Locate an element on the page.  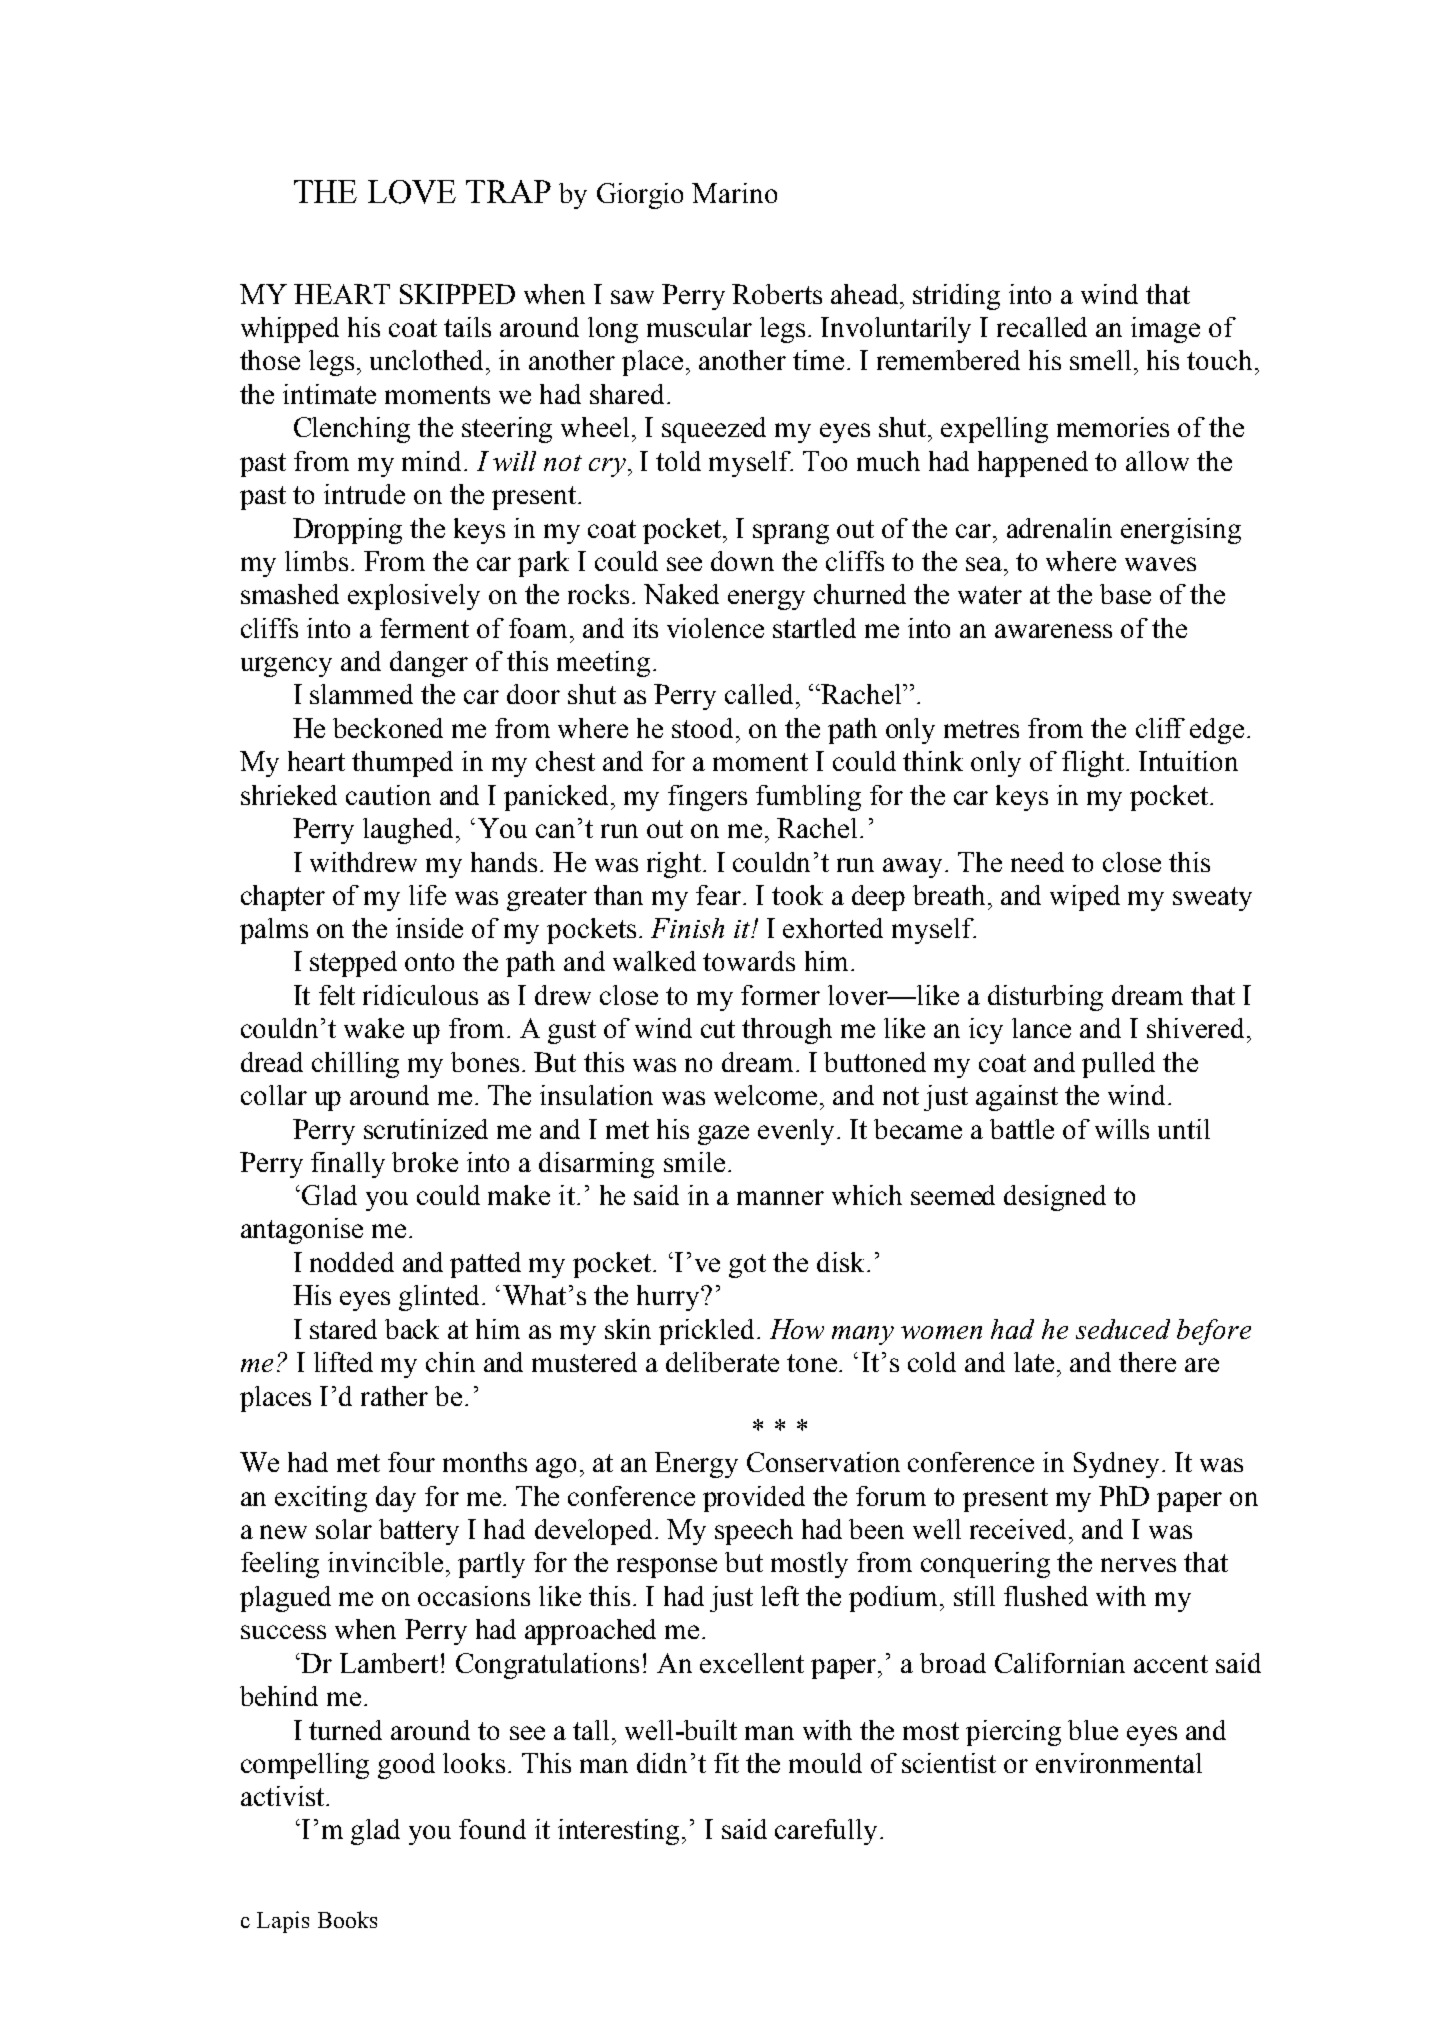
environmental is located at coordinates (1119, 1763).
